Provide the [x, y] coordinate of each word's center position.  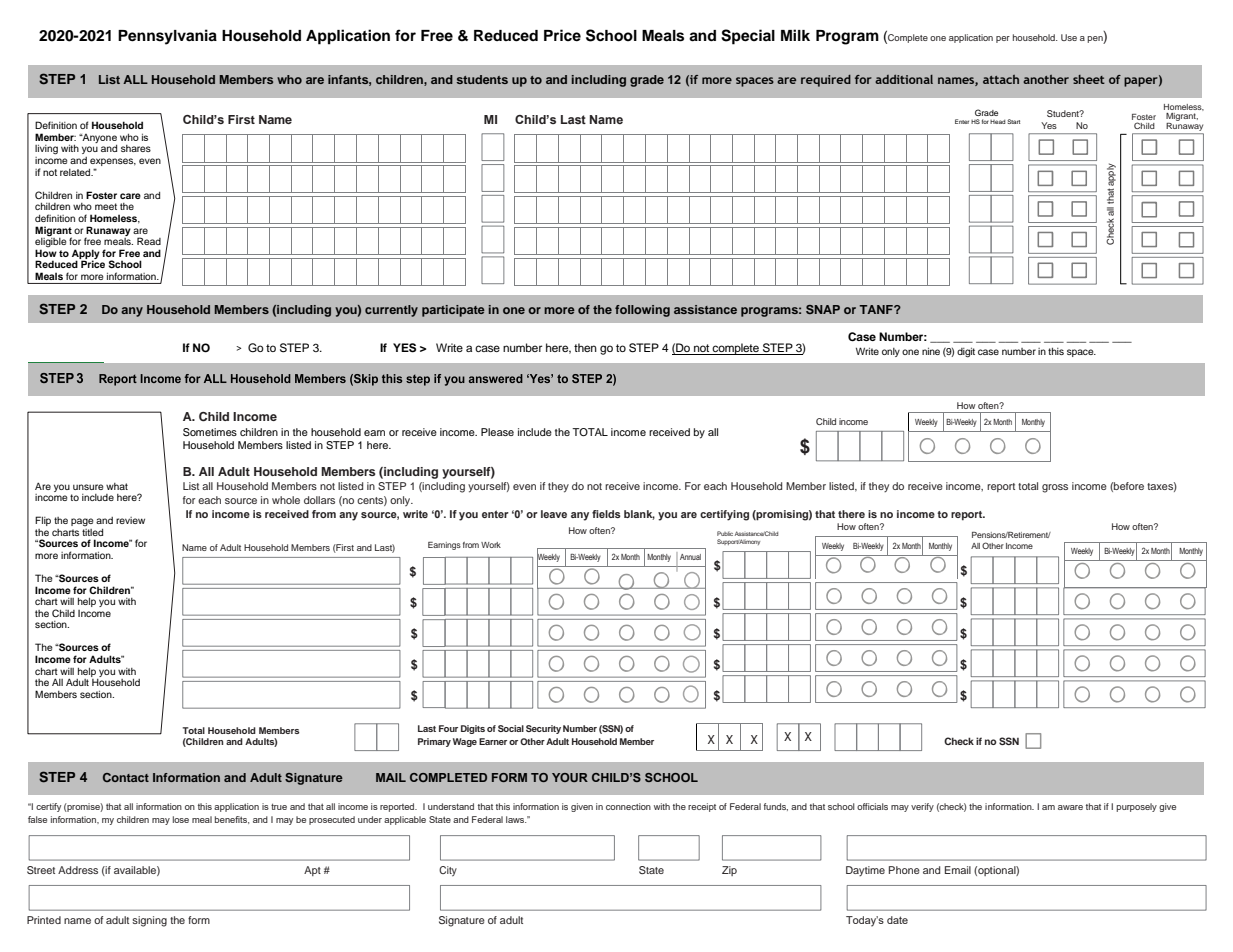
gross [1055, 488]
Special [748, 37]
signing [149, 921]
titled [92, 532]
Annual [690, 557]
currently [391, 311]
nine [931, 351]
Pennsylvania [167, 37]
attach [1001, 79]
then [585, 347]
